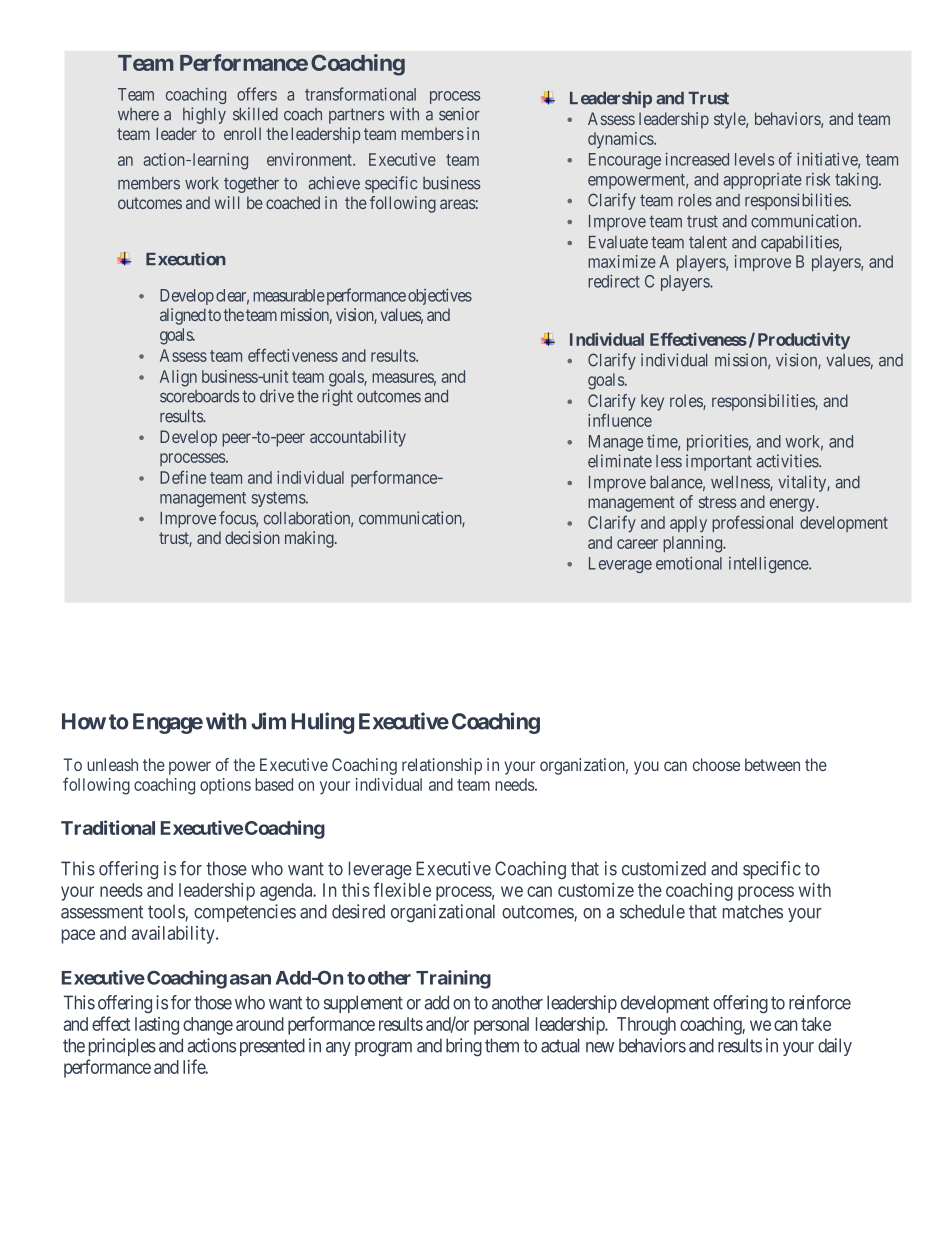  Describe the element at coordinates (204, 115) in the image. I see `highly` at that location.
